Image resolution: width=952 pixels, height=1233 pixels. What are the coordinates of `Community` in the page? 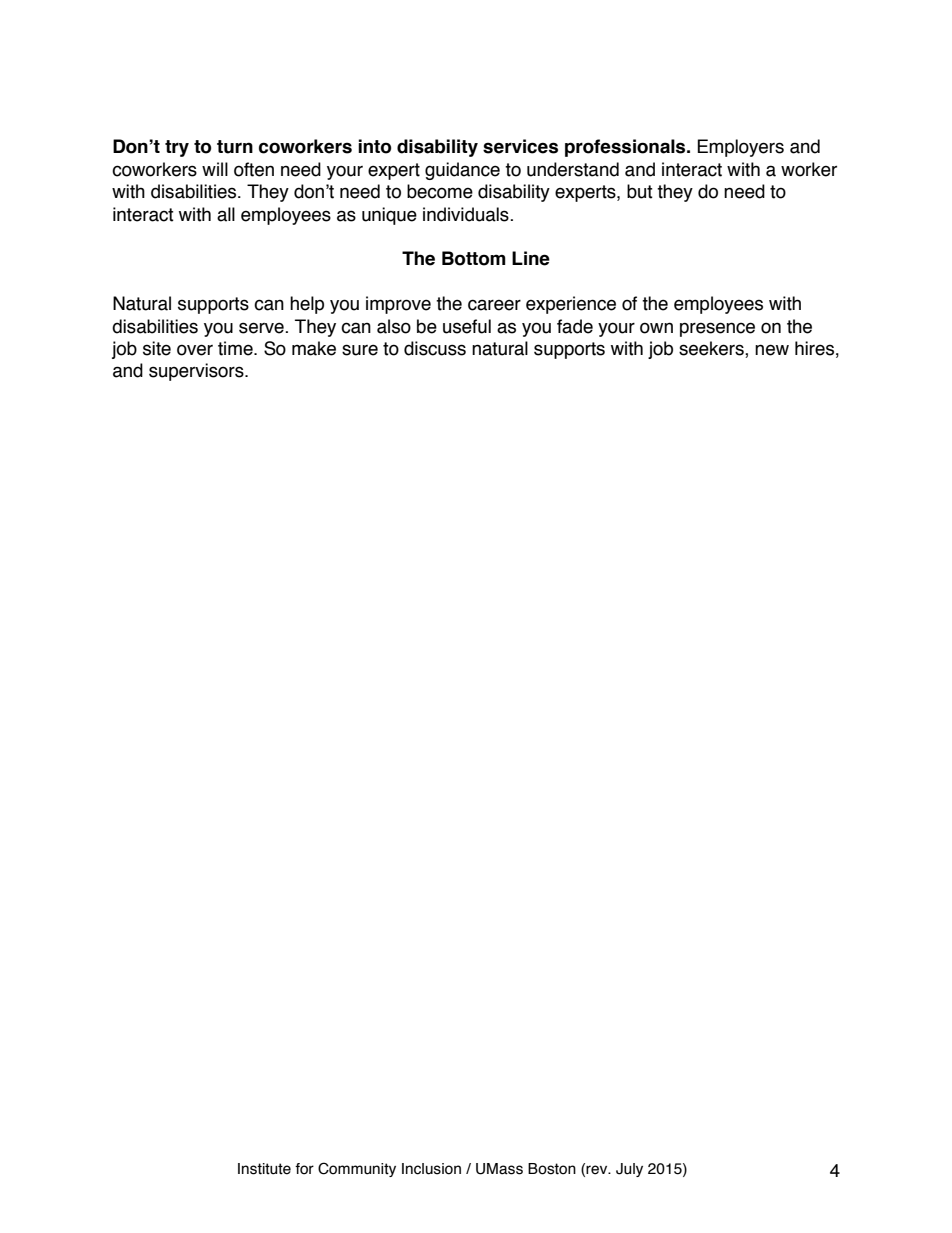 It's located at (357, 1169).
